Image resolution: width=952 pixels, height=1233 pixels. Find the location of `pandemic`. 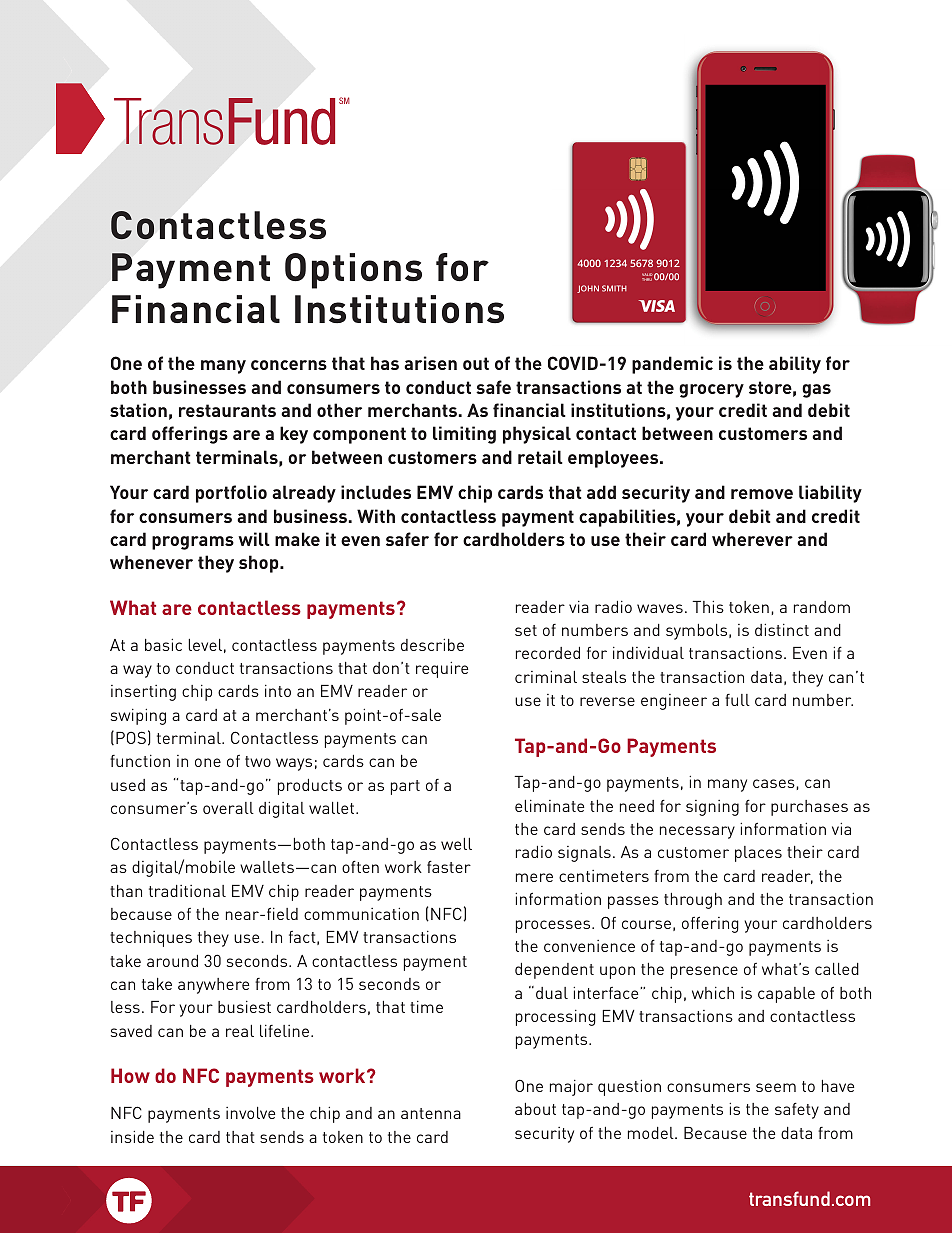

pandemic is located at coordinates (672, 365).
